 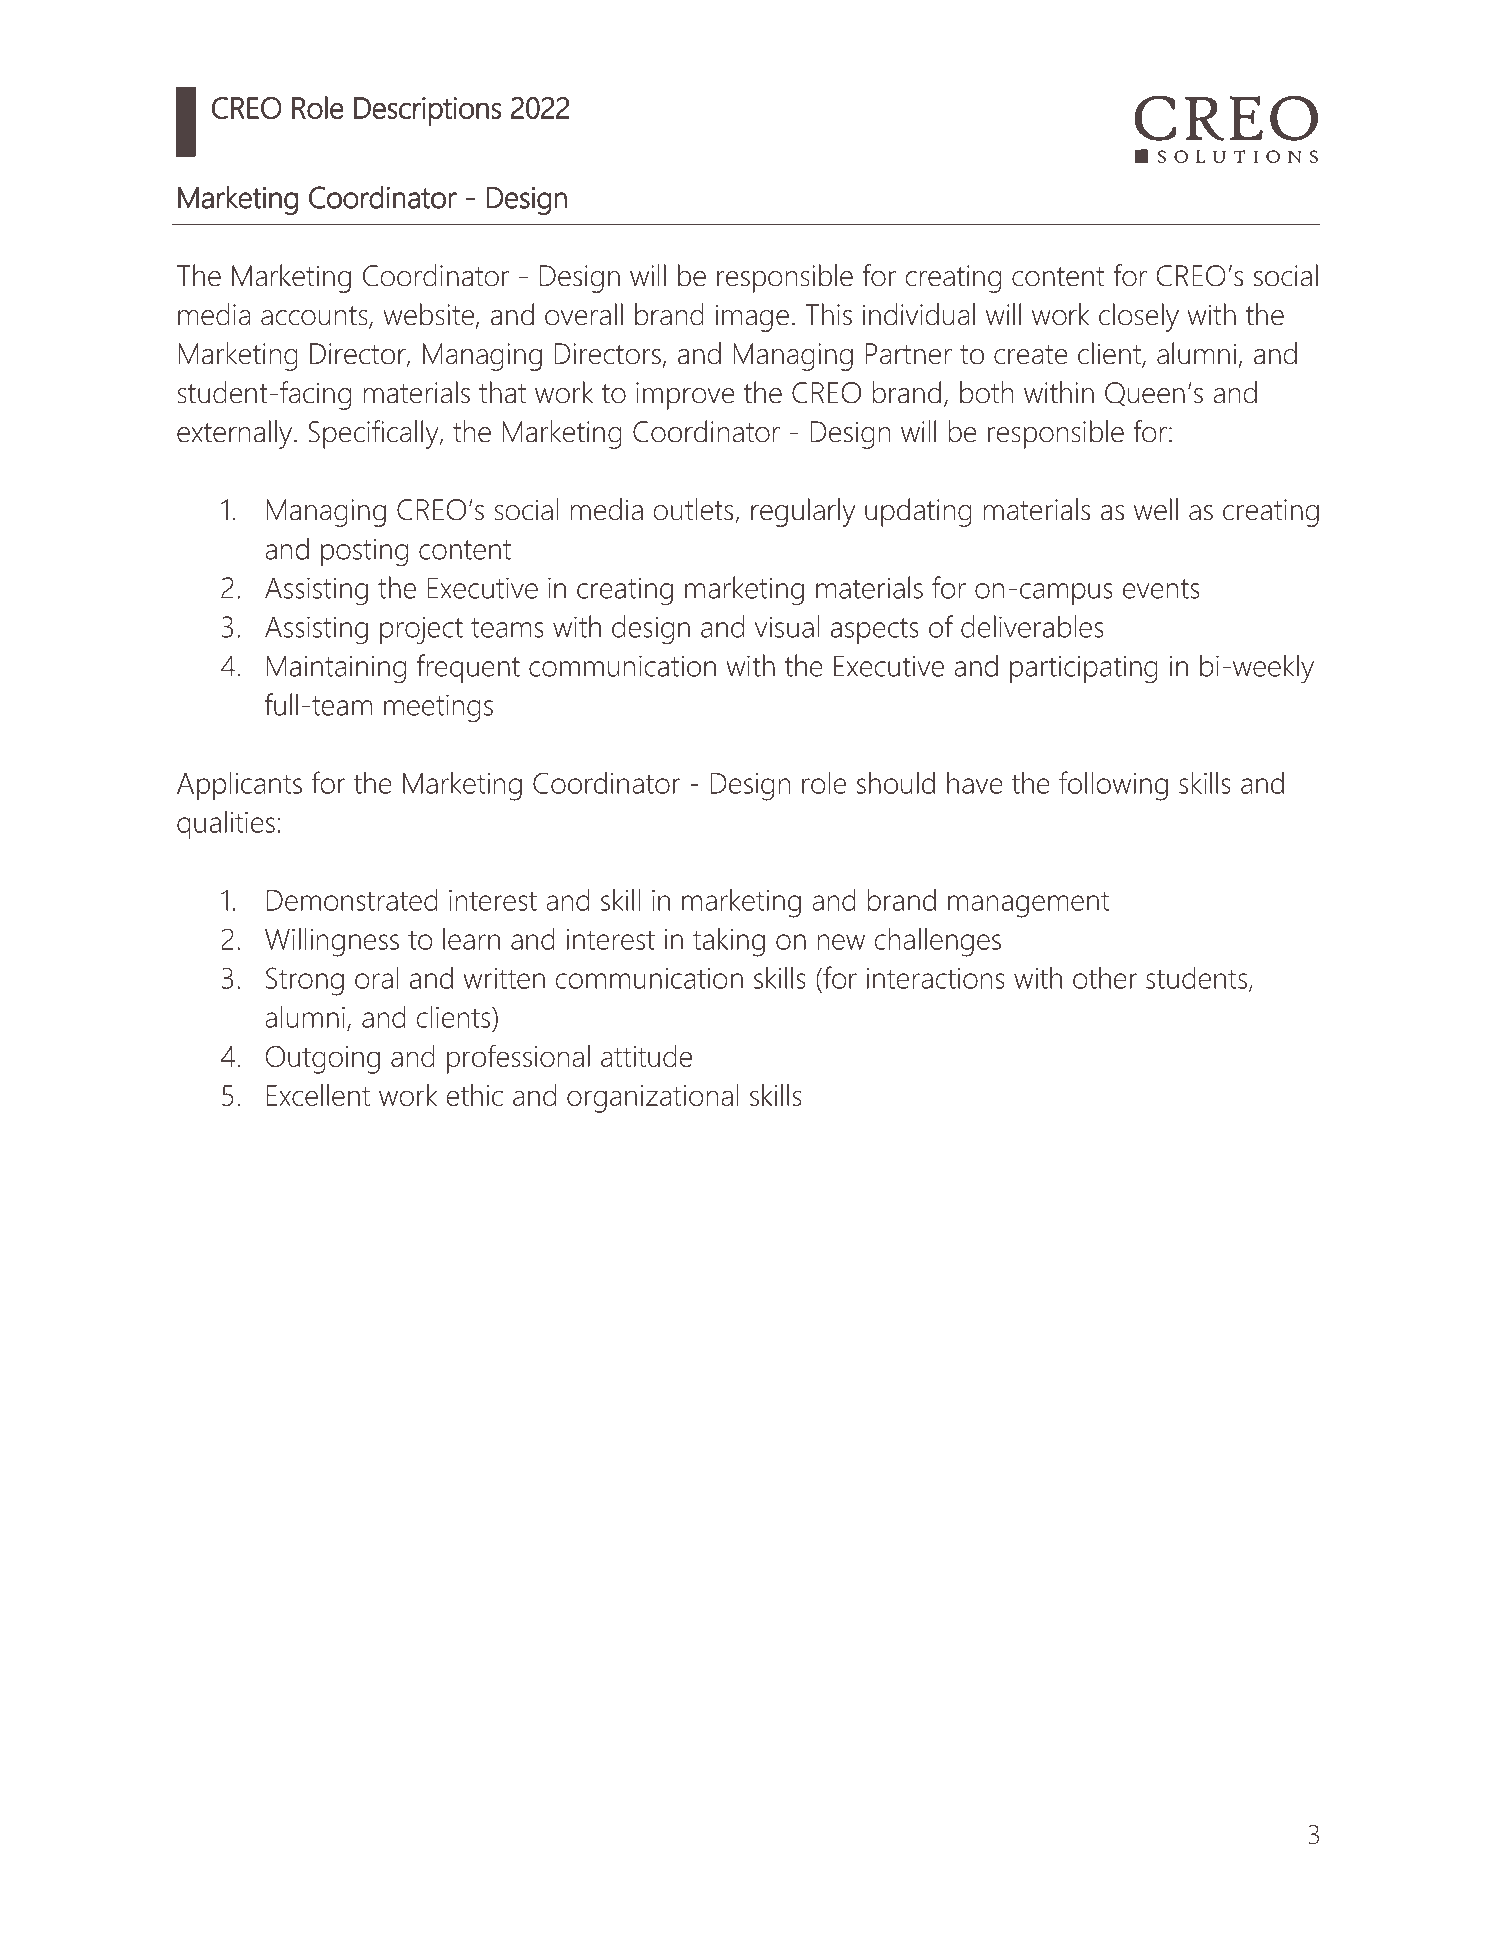 What do you see at coordinates (896, 782) in the screenshot?
I see `should` at bounding box center [896, 782].
